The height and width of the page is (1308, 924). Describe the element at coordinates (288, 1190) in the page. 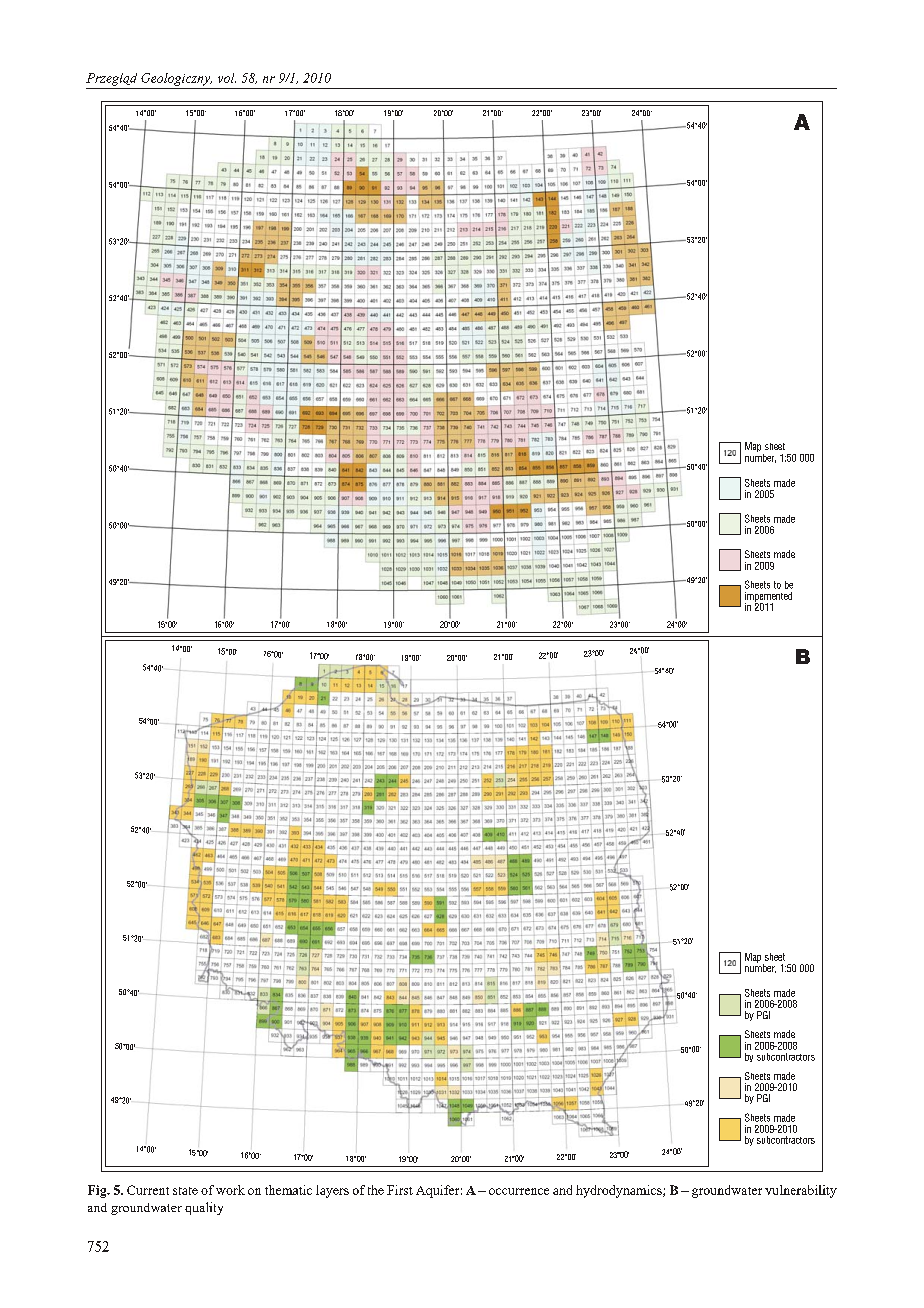

I see `thematic` at that location.
